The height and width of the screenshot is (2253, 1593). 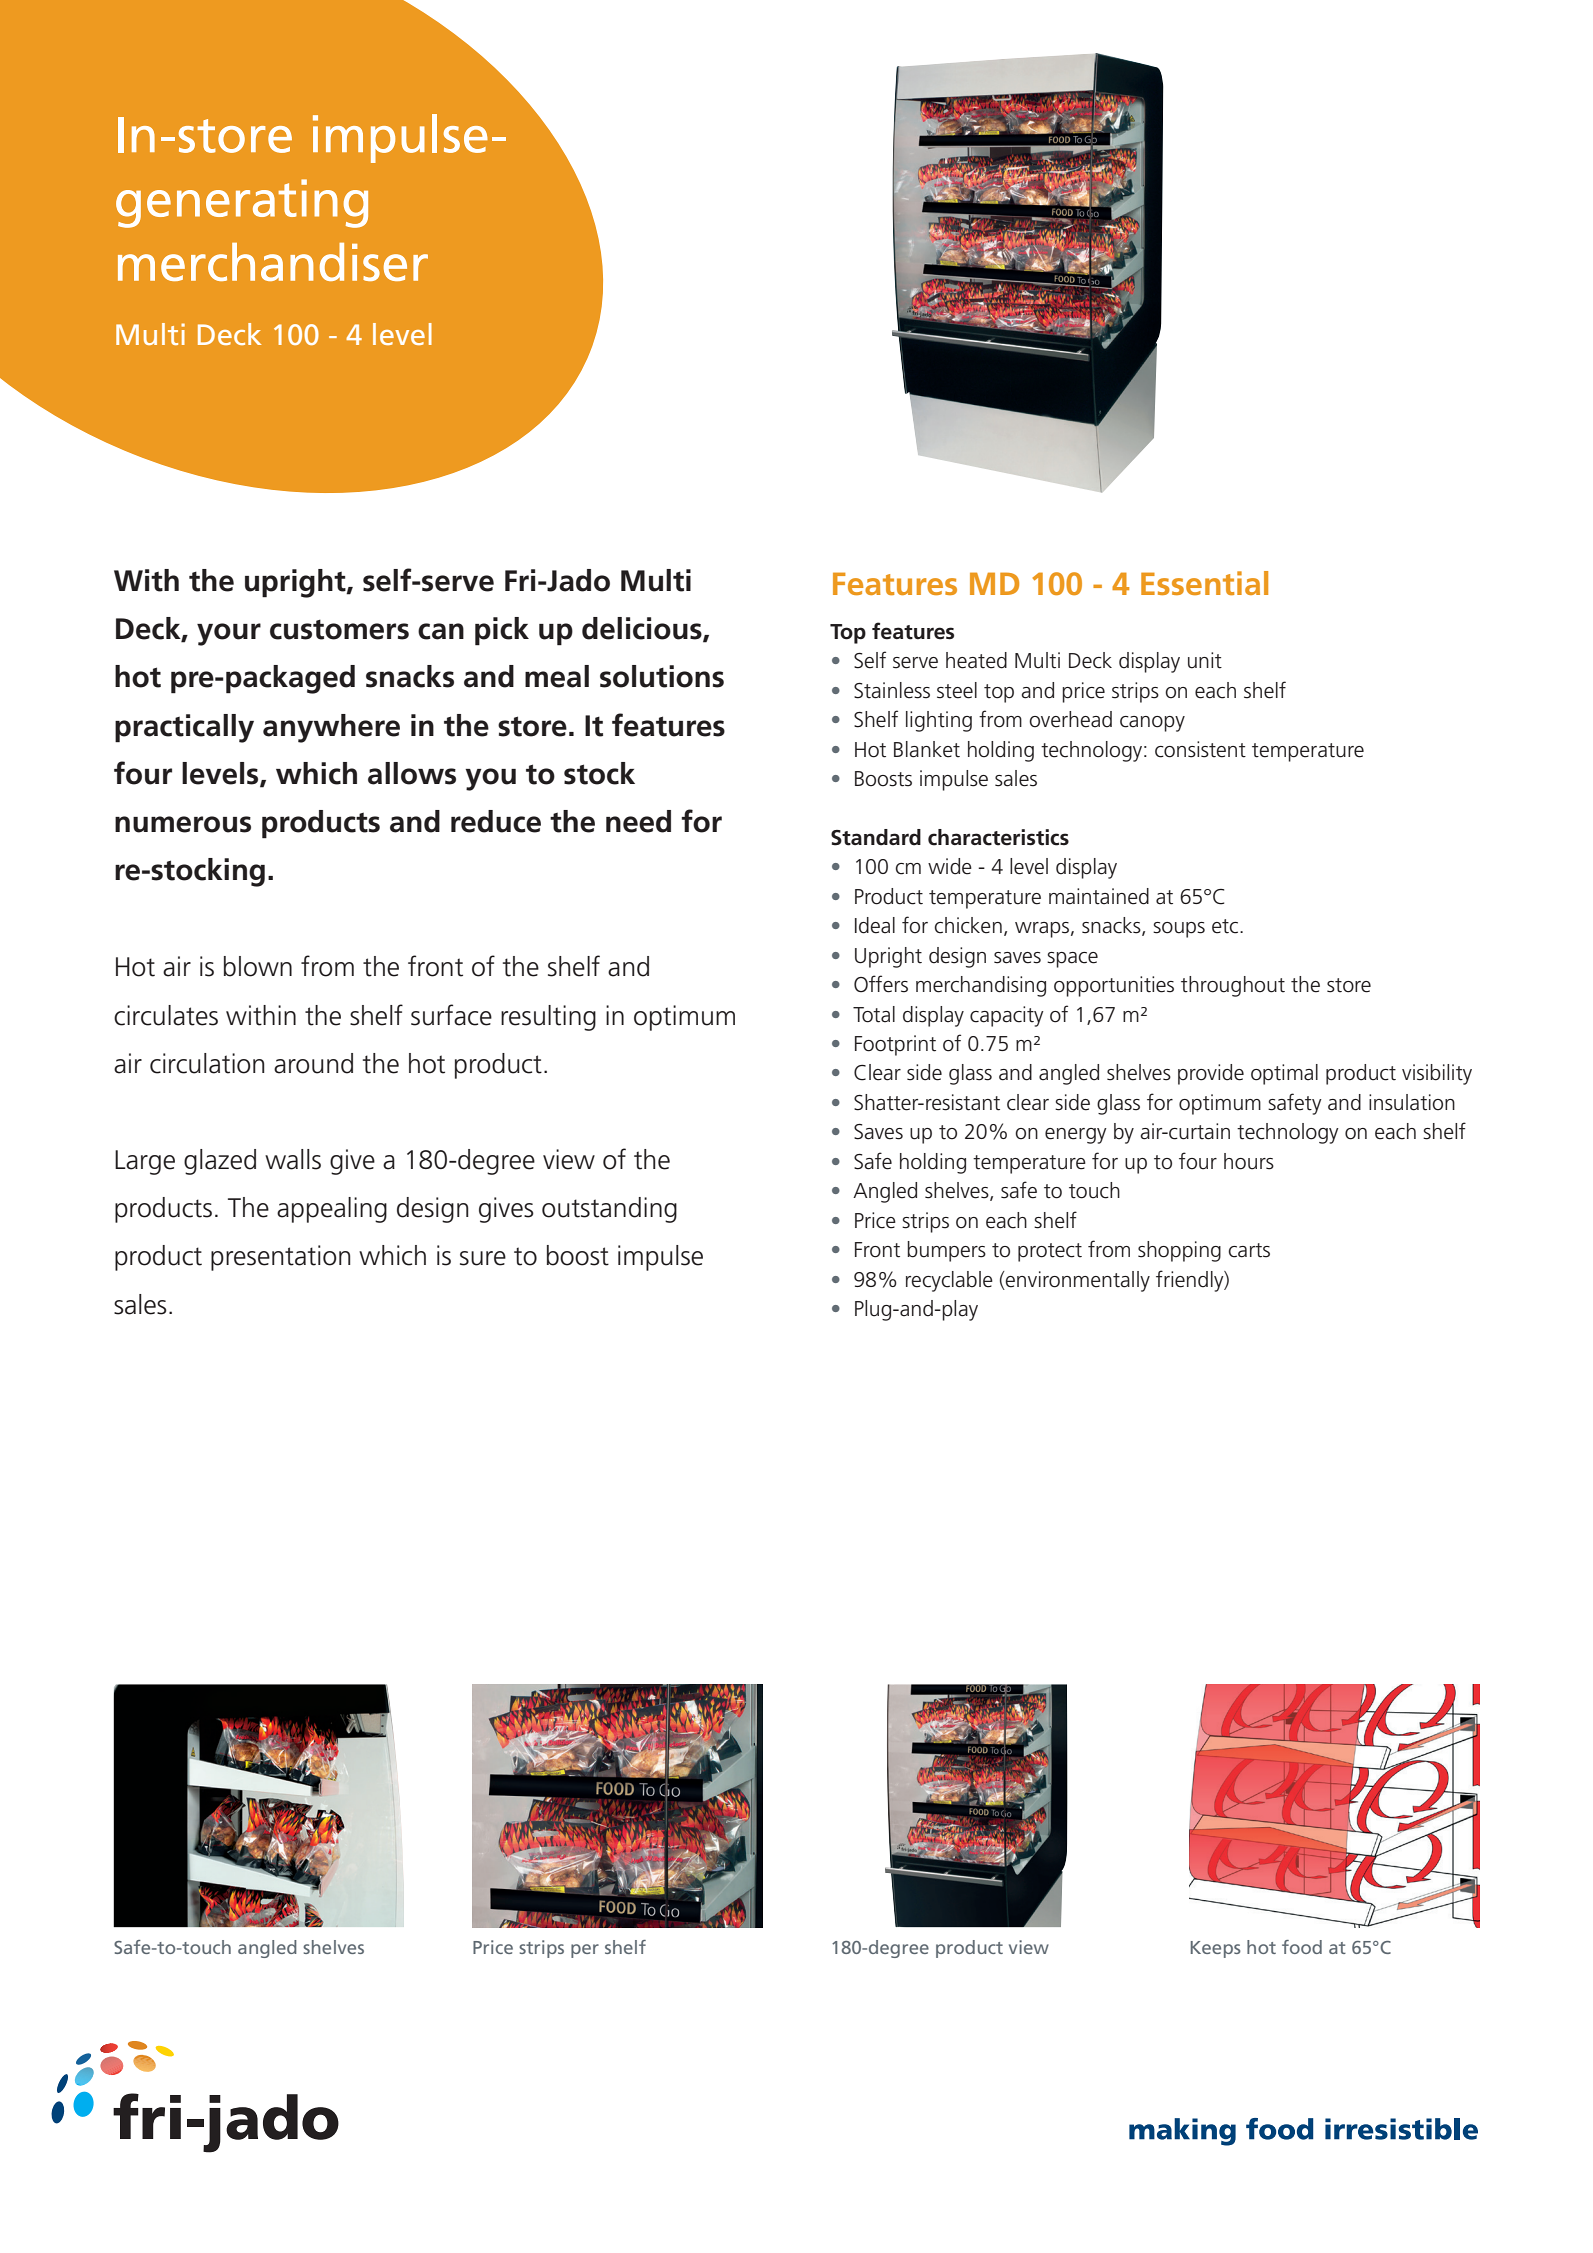 What do you see at coordinates (968, 925) in the screenshot?
I see `chicken` at bounding box center [968, 925].
